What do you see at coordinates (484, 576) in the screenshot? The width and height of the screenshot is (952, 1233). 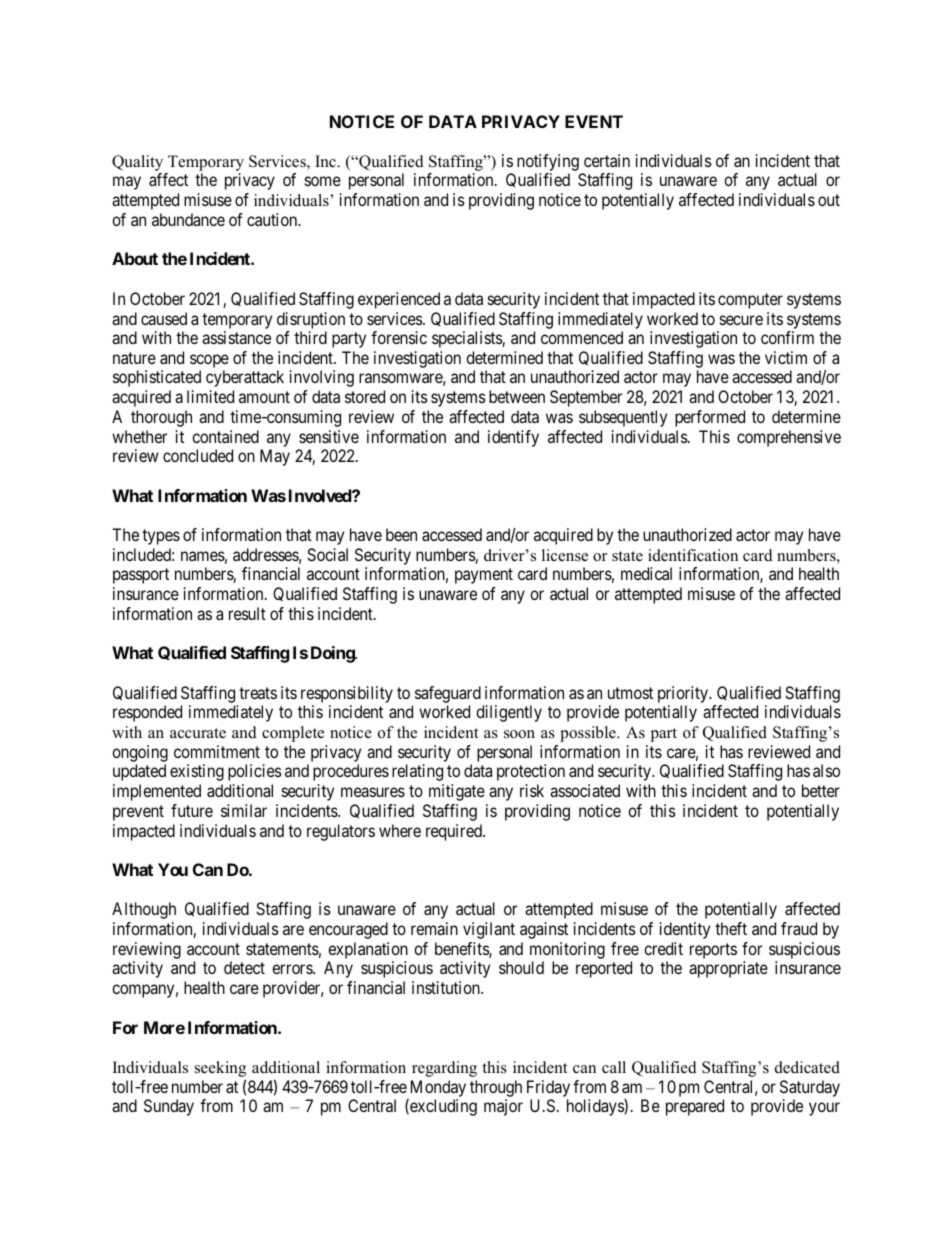 I see `payment` at bounding box center [484, 576].
